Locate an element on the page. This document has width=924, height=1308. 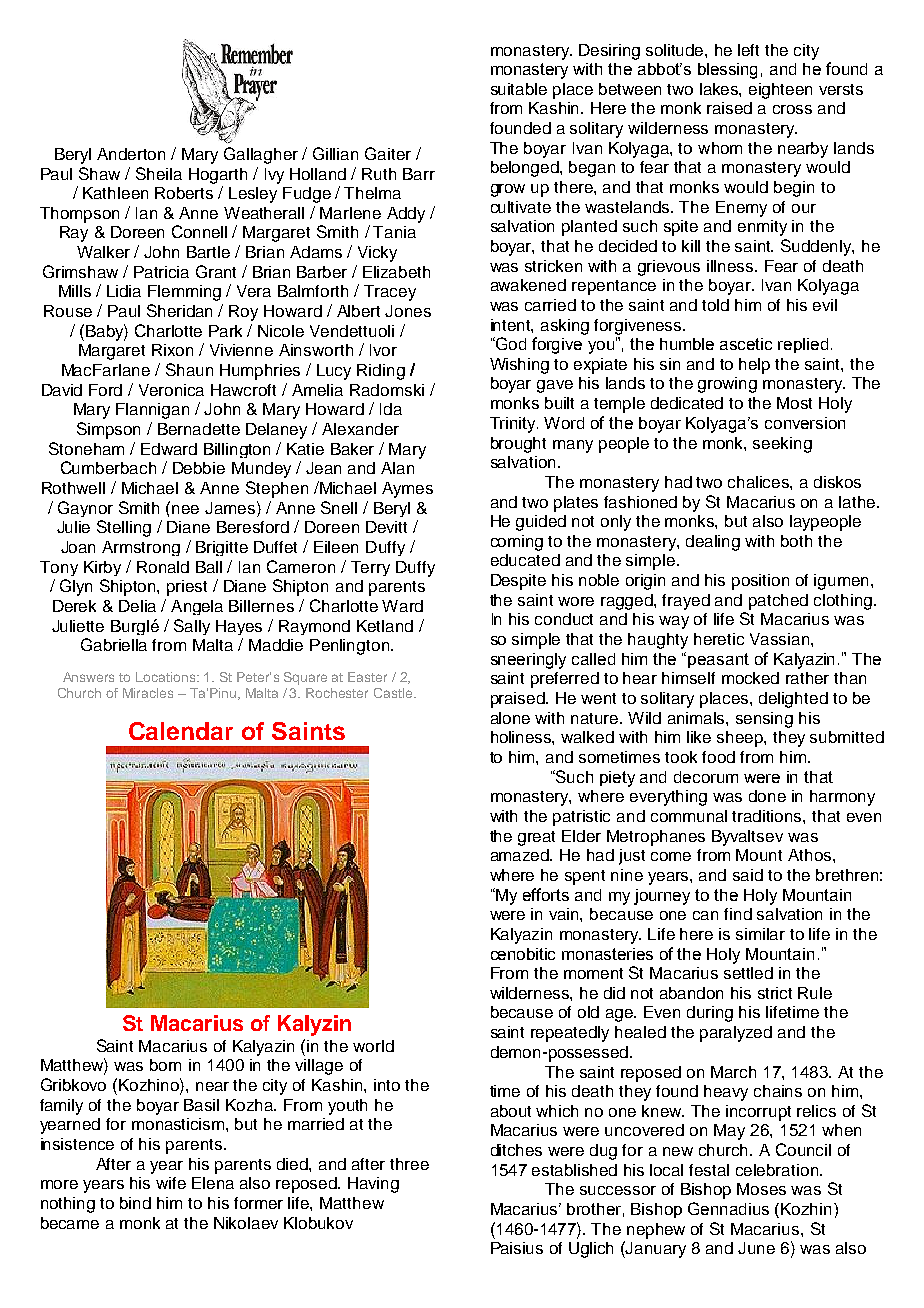
eighteen is located at coordinates (780, 91).
